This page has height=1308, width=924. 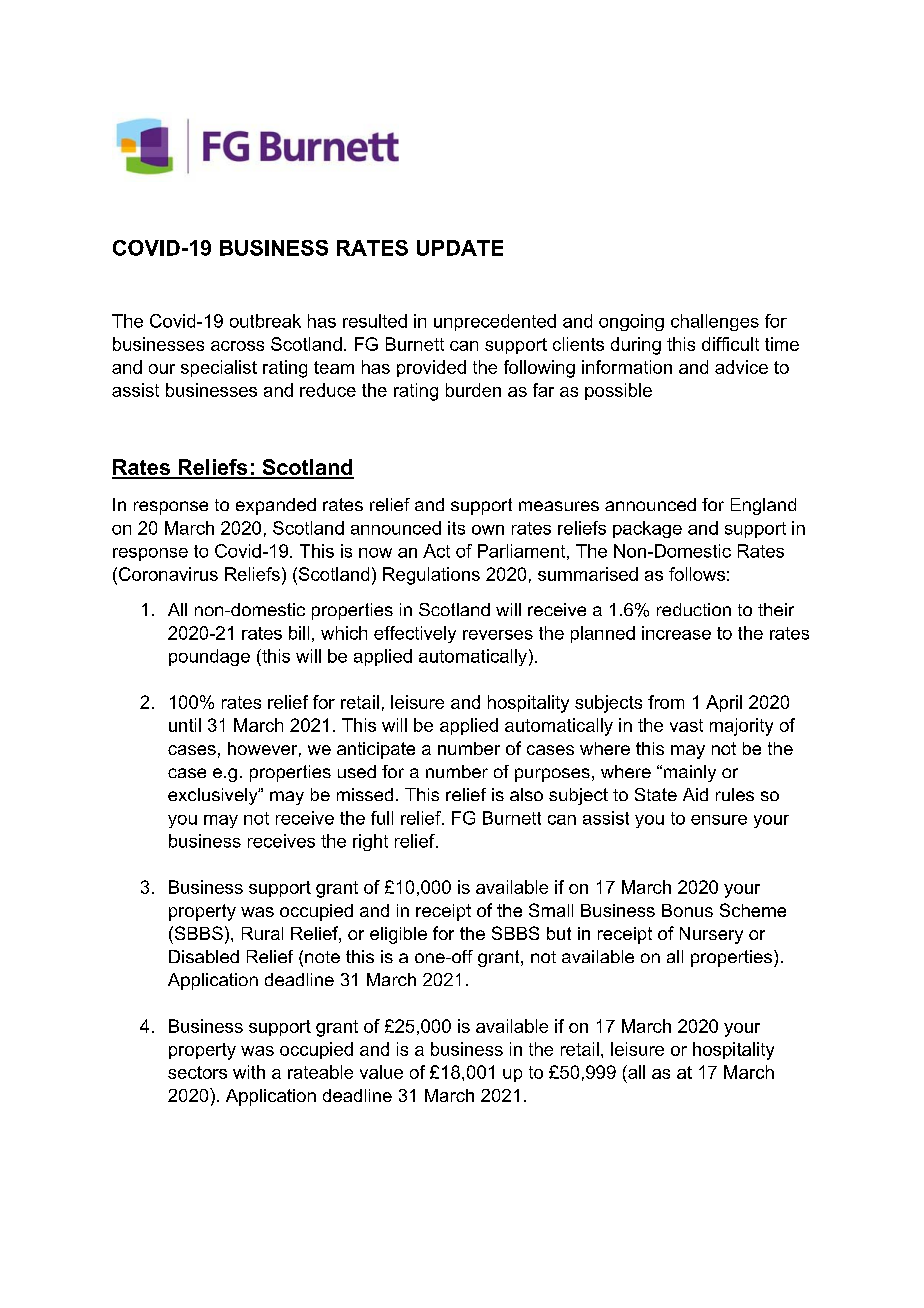 What do you see at coordinates (209, 657) in the page?
I see `poundage` at bounding box center [209, 657].
